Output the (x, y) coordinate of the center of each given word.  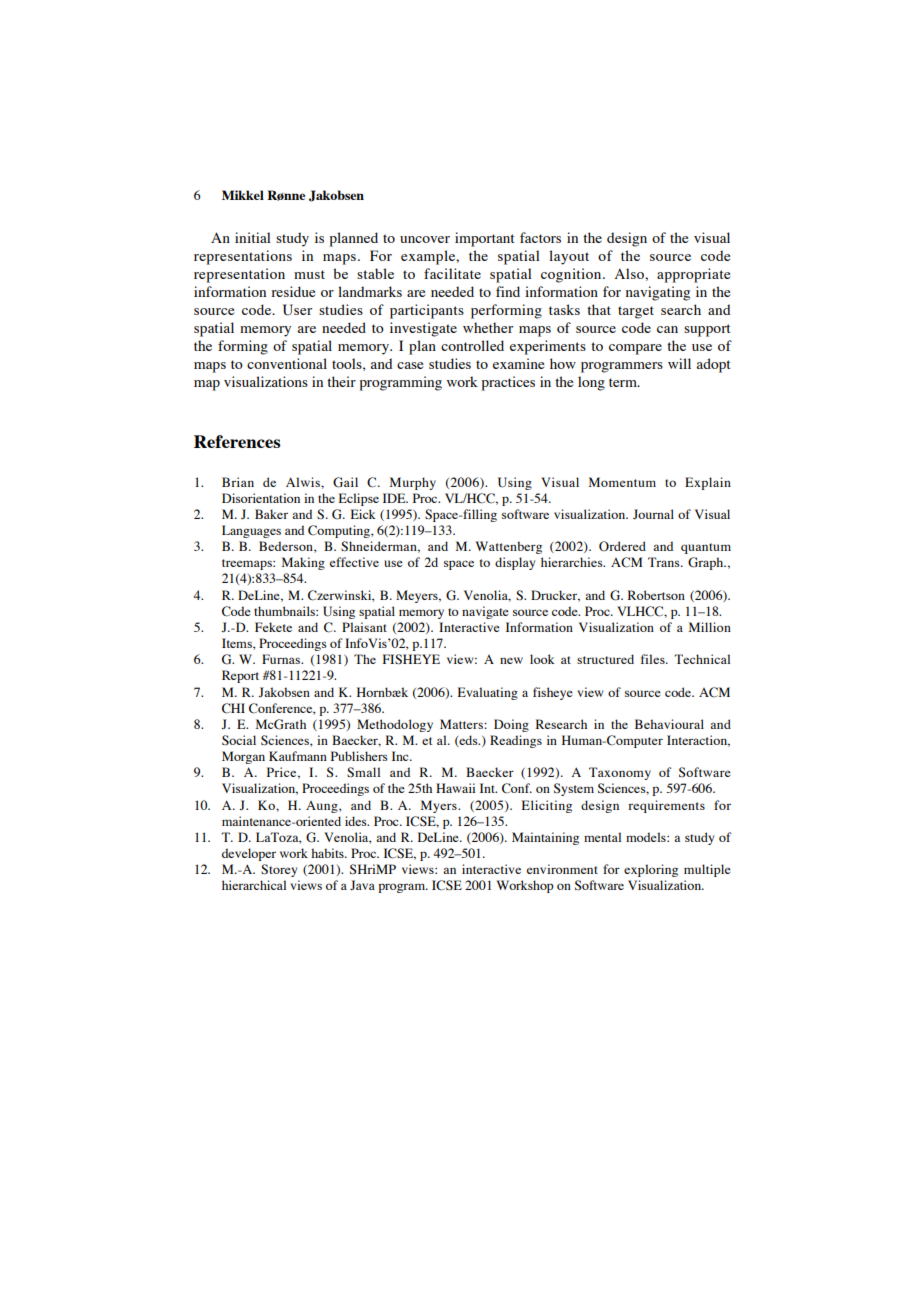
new (511, 660)
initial (253, 237)
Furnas (282, 659)
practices (508, 383)
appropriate (693, 275)
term (624, 382)
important (485, 239)
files (654, 659)
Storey (279, 870)
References (237, 441)
